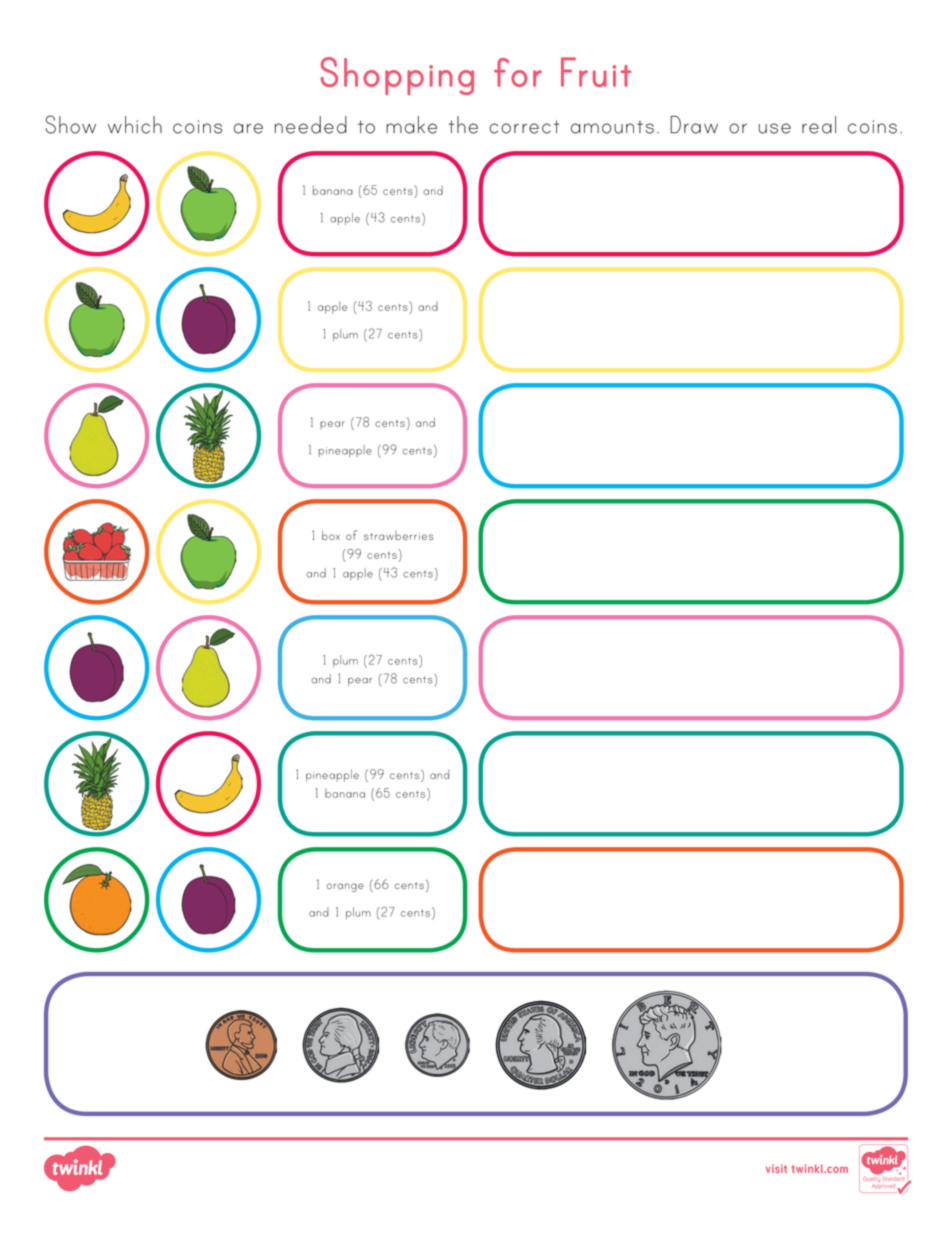 Image resolution: width=952 pixels, height=1233 pixels. What do you see at coordinates (775, 128) in the screenshot?
I see `use` at bounding box center [775, 128].
